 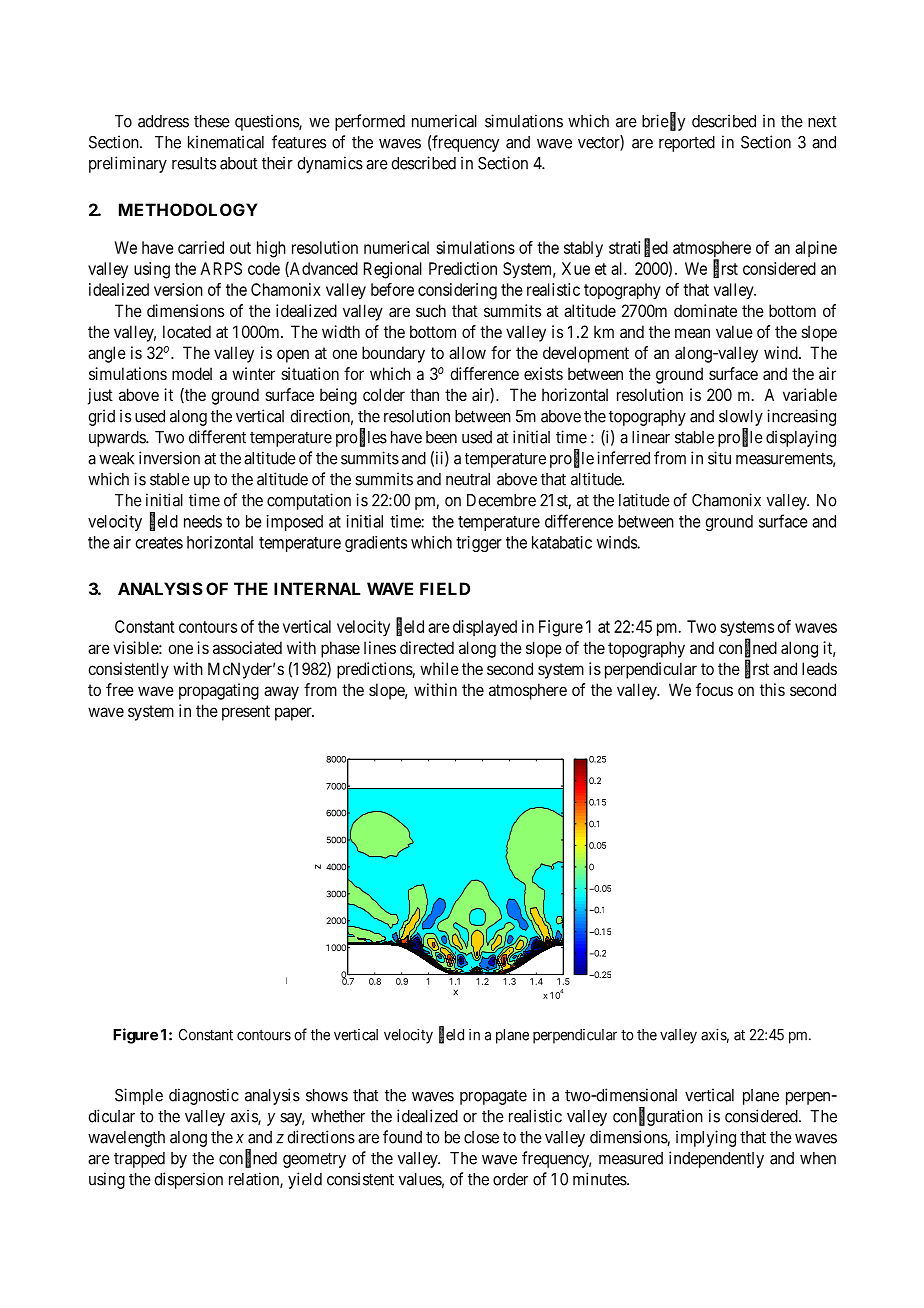 I want to click on results, so click(x=194, y=163).
